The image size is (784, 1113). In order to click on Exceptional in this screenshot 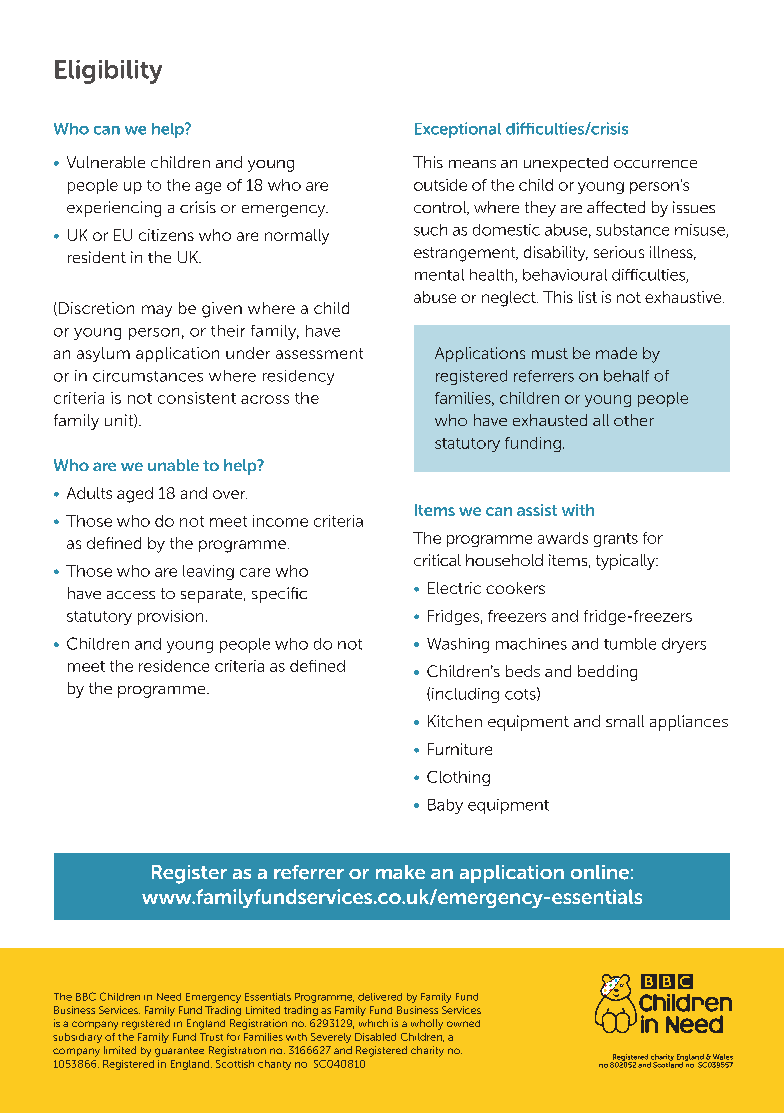, I will do `click(458, 130)`.
